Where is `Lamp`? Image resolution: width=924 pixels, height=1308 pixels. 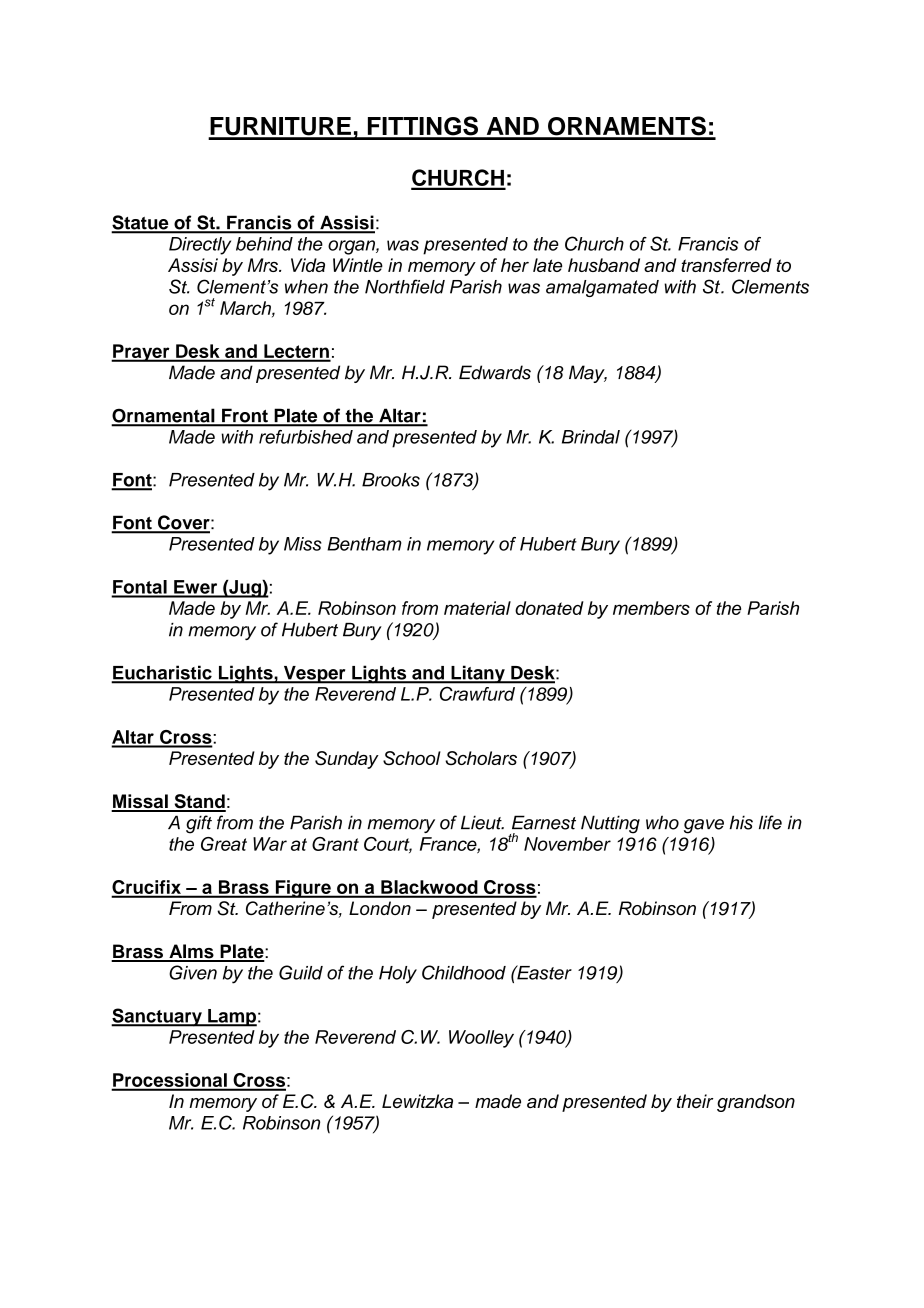
Lamp is located at coordinates (231, 1018).
